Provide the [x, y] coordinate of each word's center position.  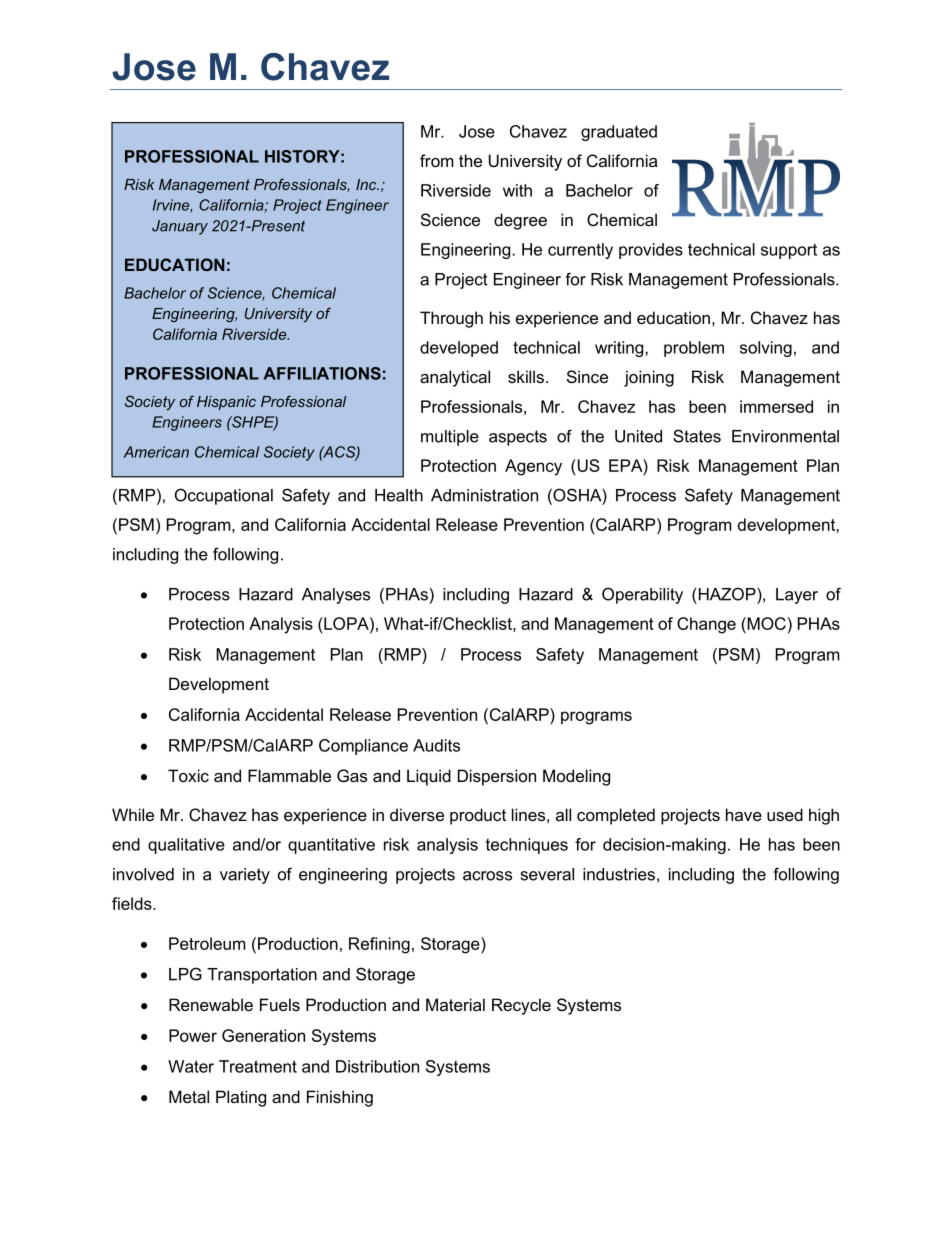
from [437, 160]
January [180, 227]
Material [455, 1004]
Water [191, 1066]
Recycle [521, 1006]
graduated [619, 133]
